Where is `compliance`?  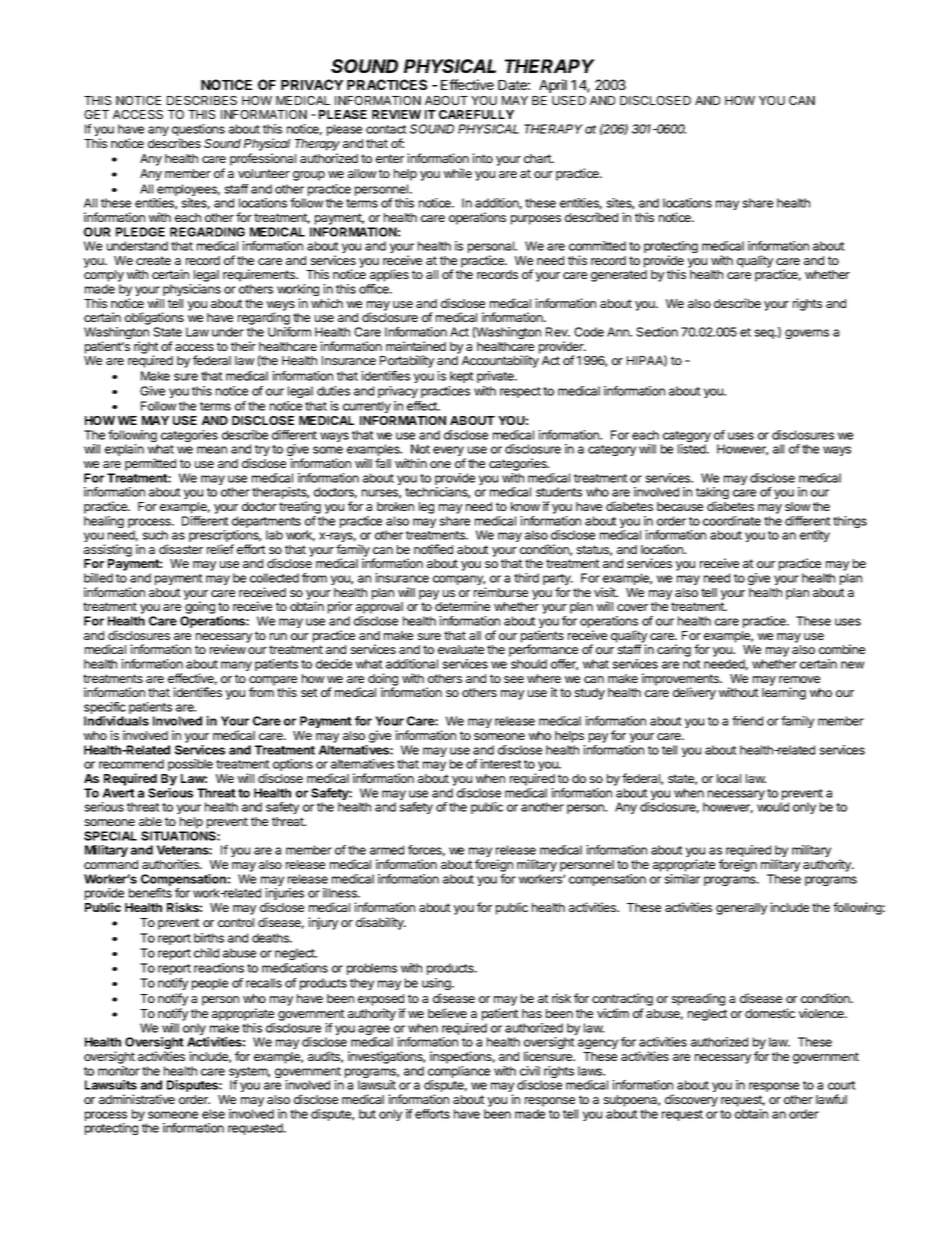 compliance is located at coordinates (459, 1073).
